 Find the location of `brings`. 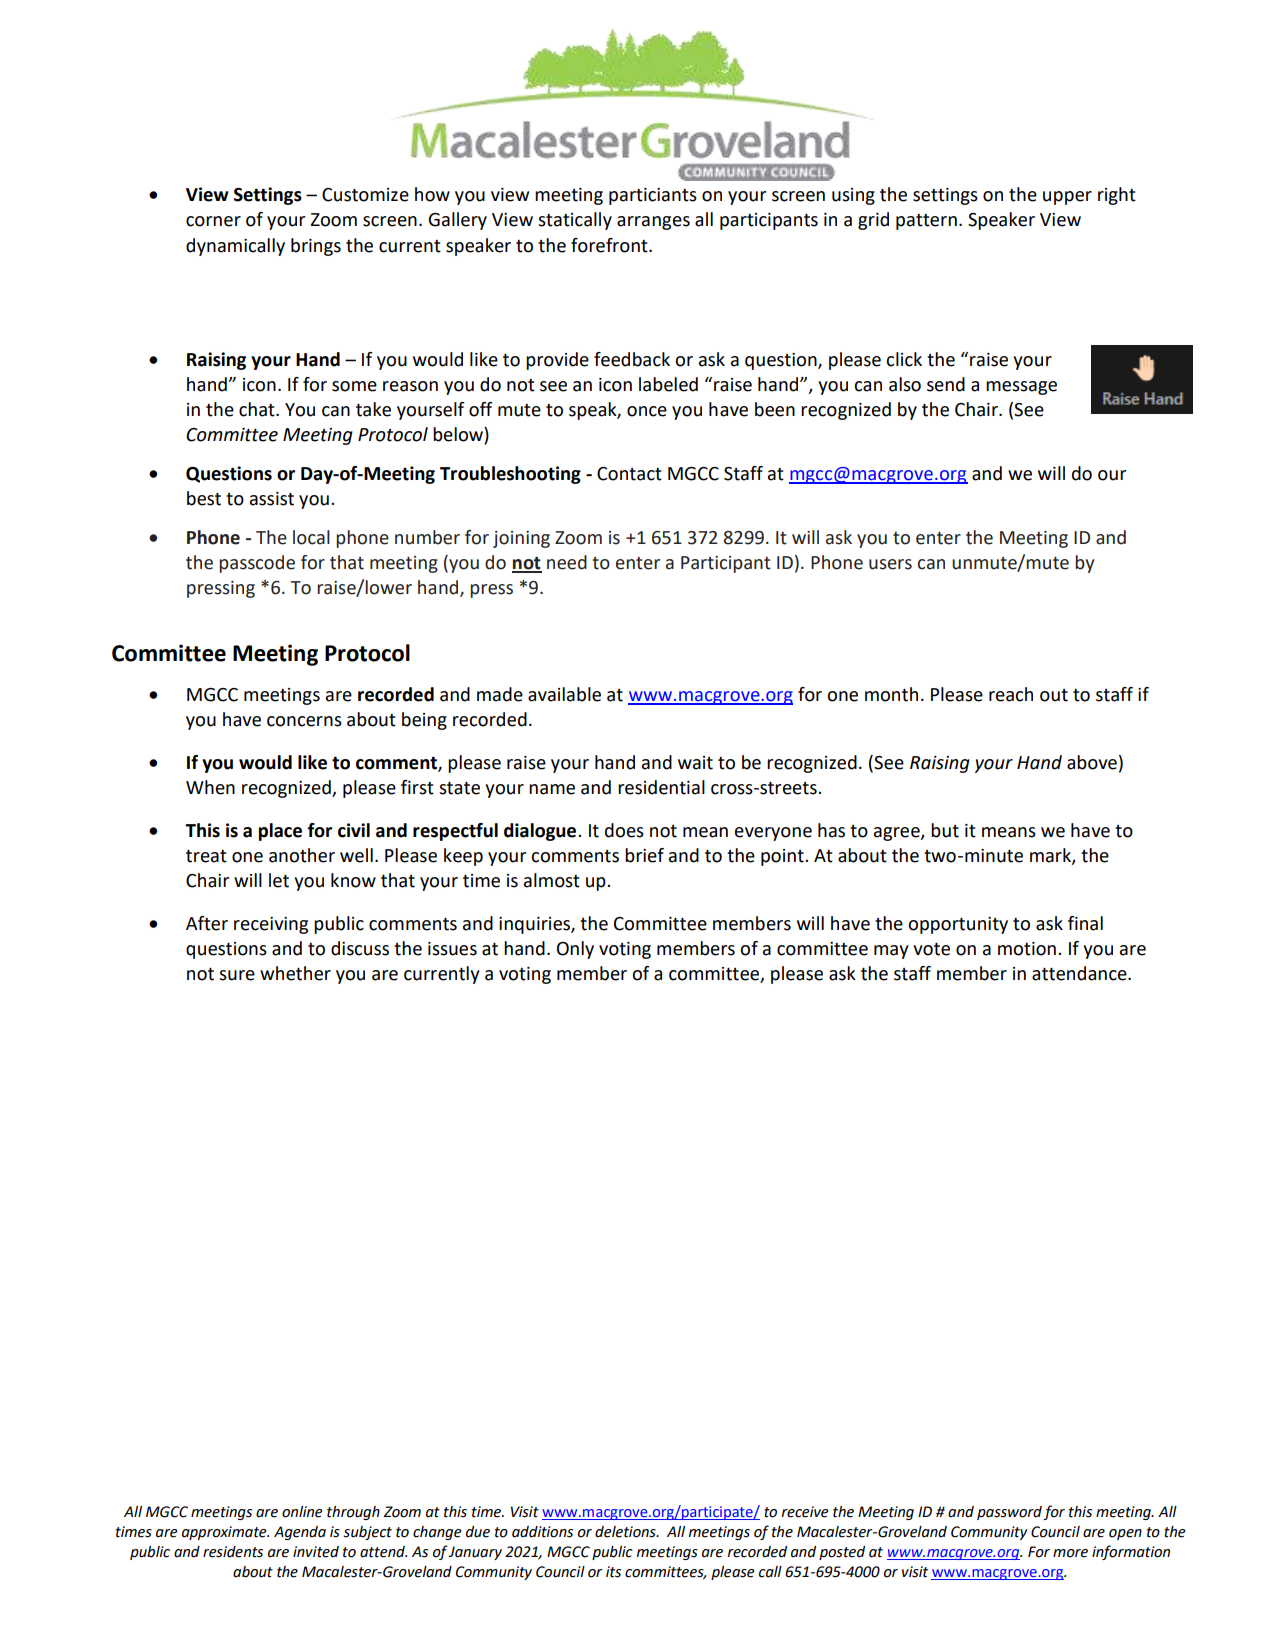

brings is located at coordinates (316, 247).
